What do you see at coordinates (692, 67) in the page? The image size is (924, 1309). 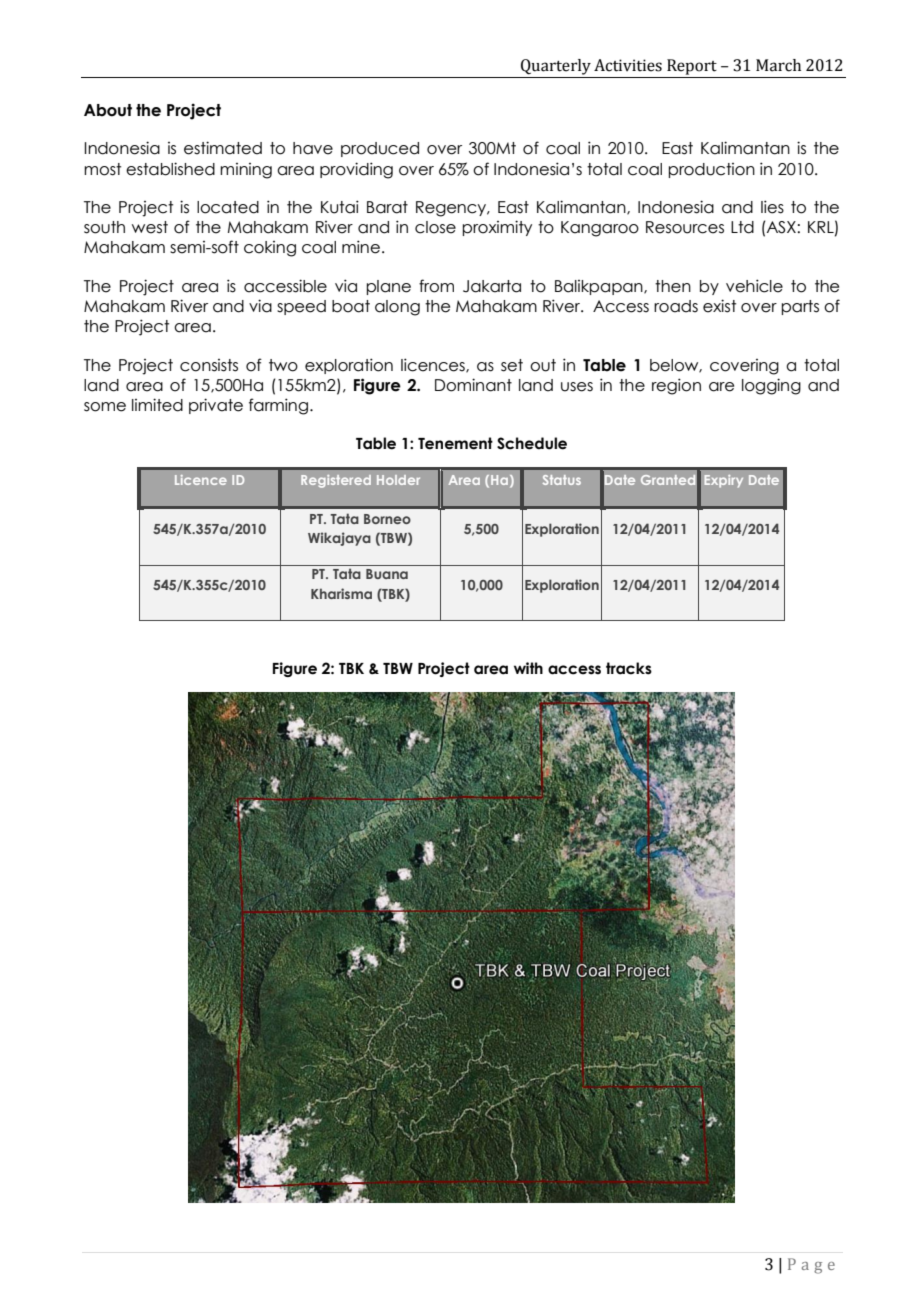 I see `Report` at bounding box center [692, 67].
